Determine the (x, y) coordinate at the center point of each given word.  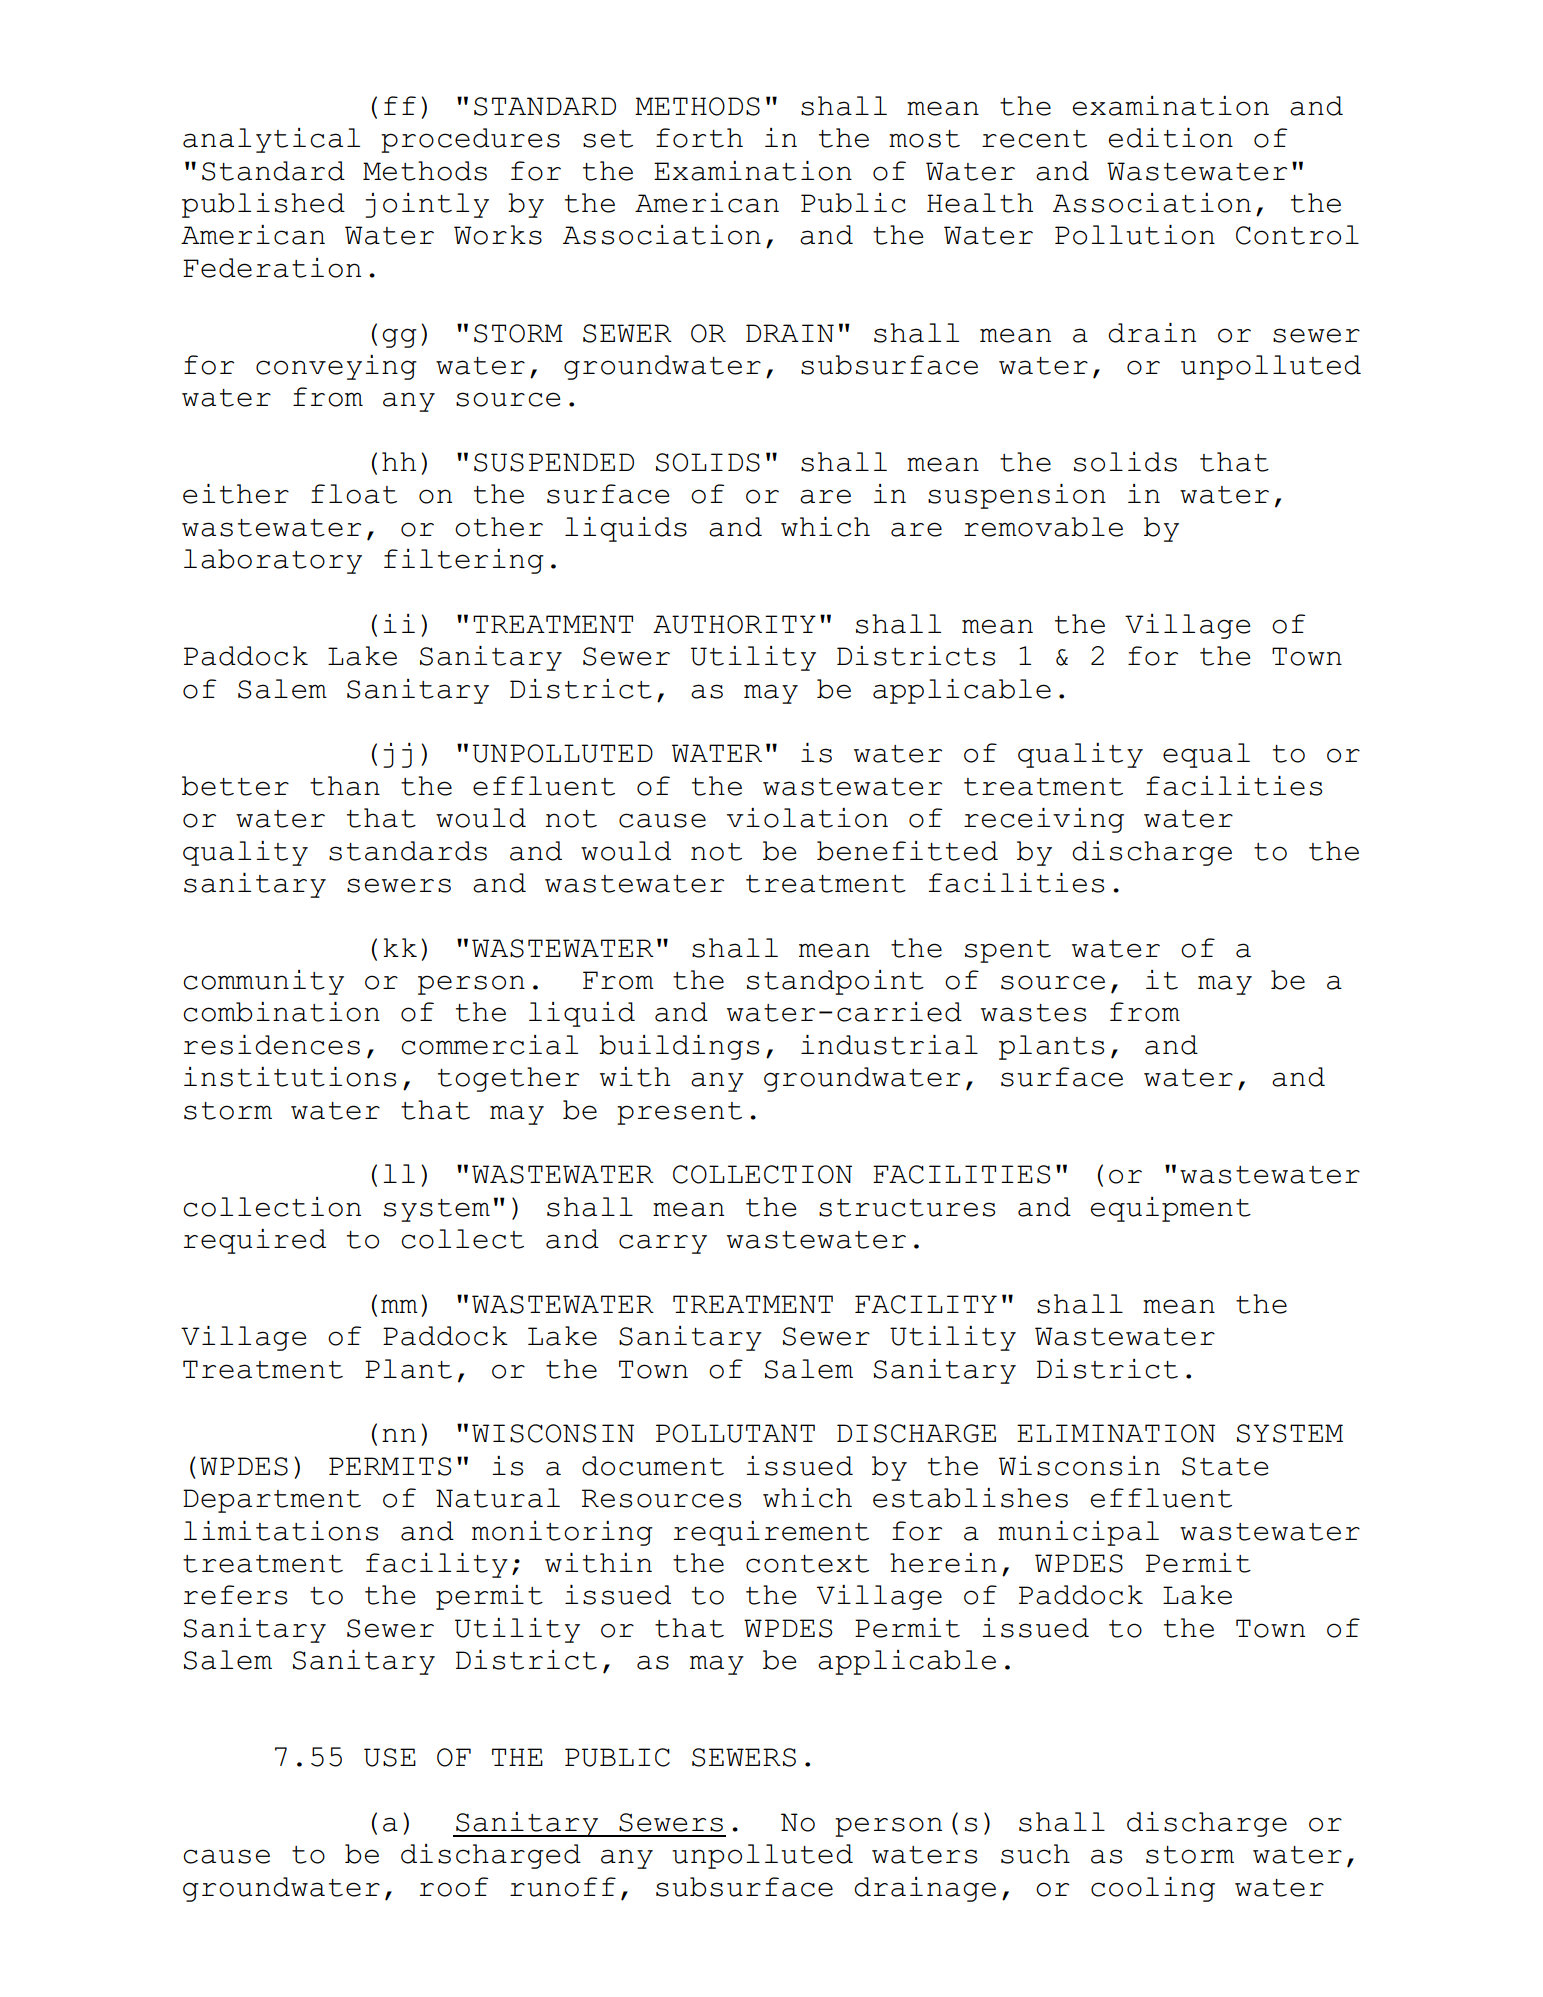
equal (1206, 755)
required (255, 1241)
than (345, 786)
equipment (1171, 1209)
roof (454, 1887)
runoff (563, 1887)
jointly (427, 205)
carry (663, 1244)
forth (699, 138)
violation (807, 818)
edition (1171, 138)
